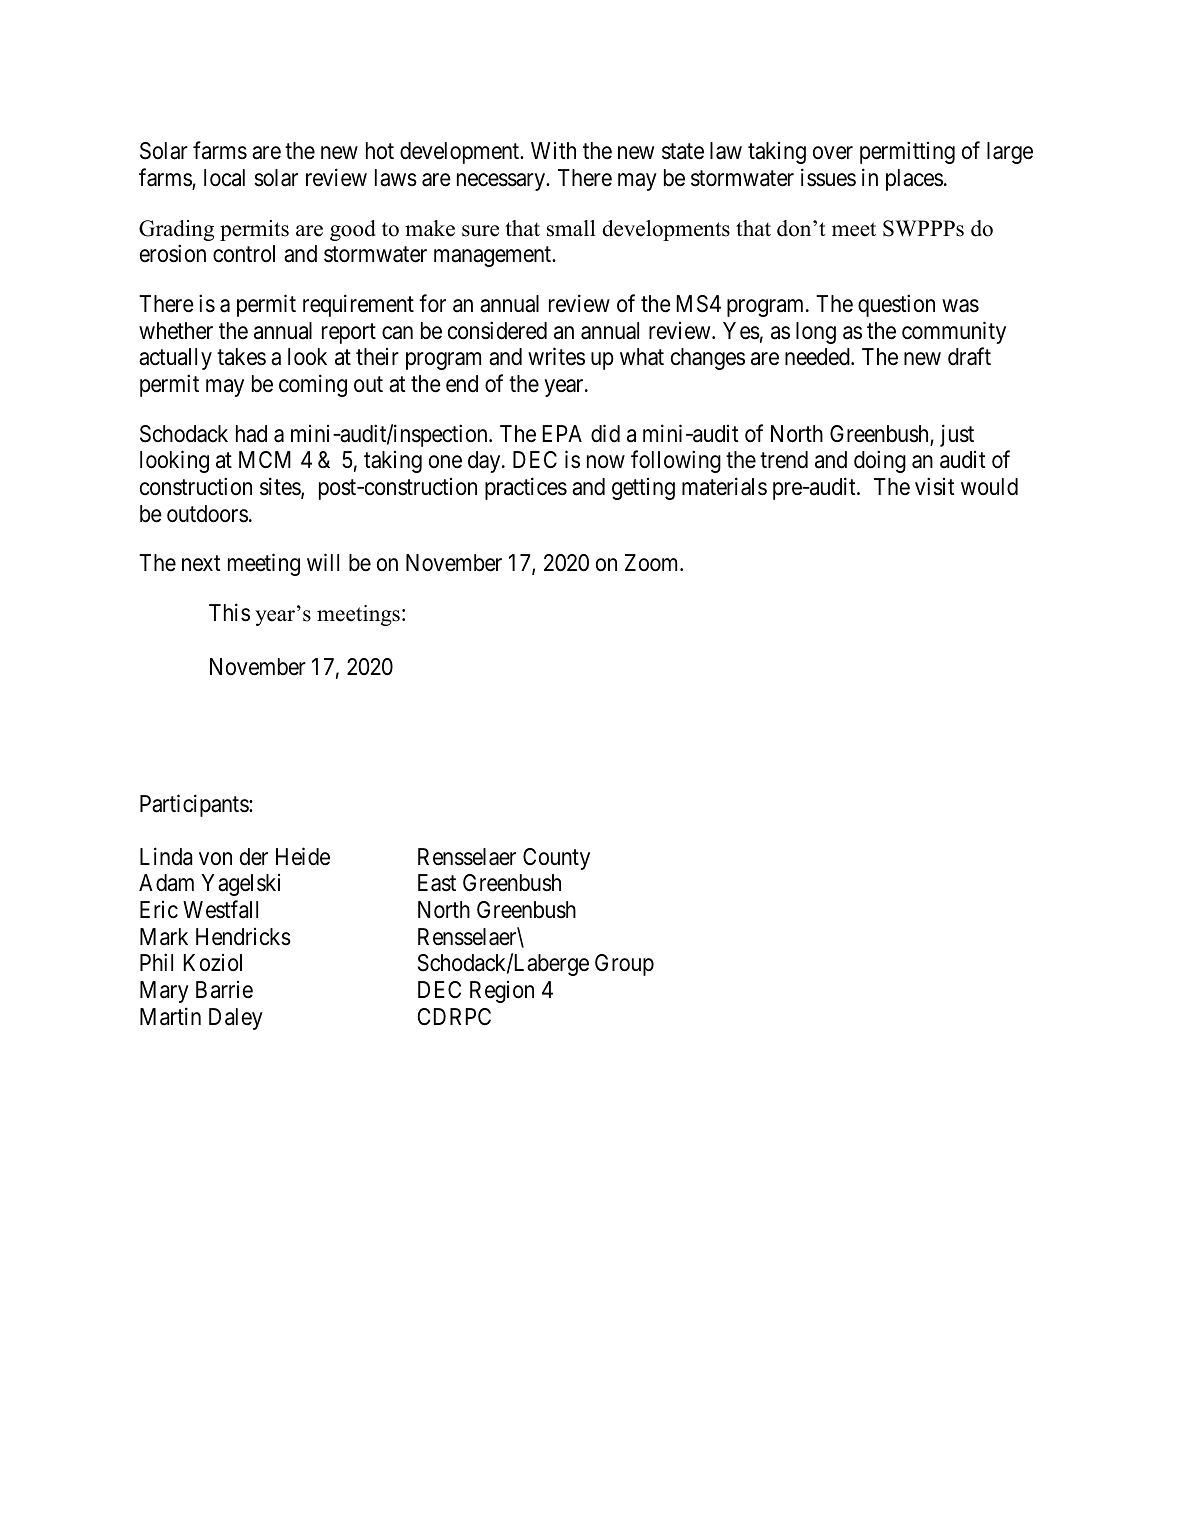 This screenshot has width=1180, height=1528. Describe the element at coordinates (914, 180) in the screenshot. I see `places` at that location.
